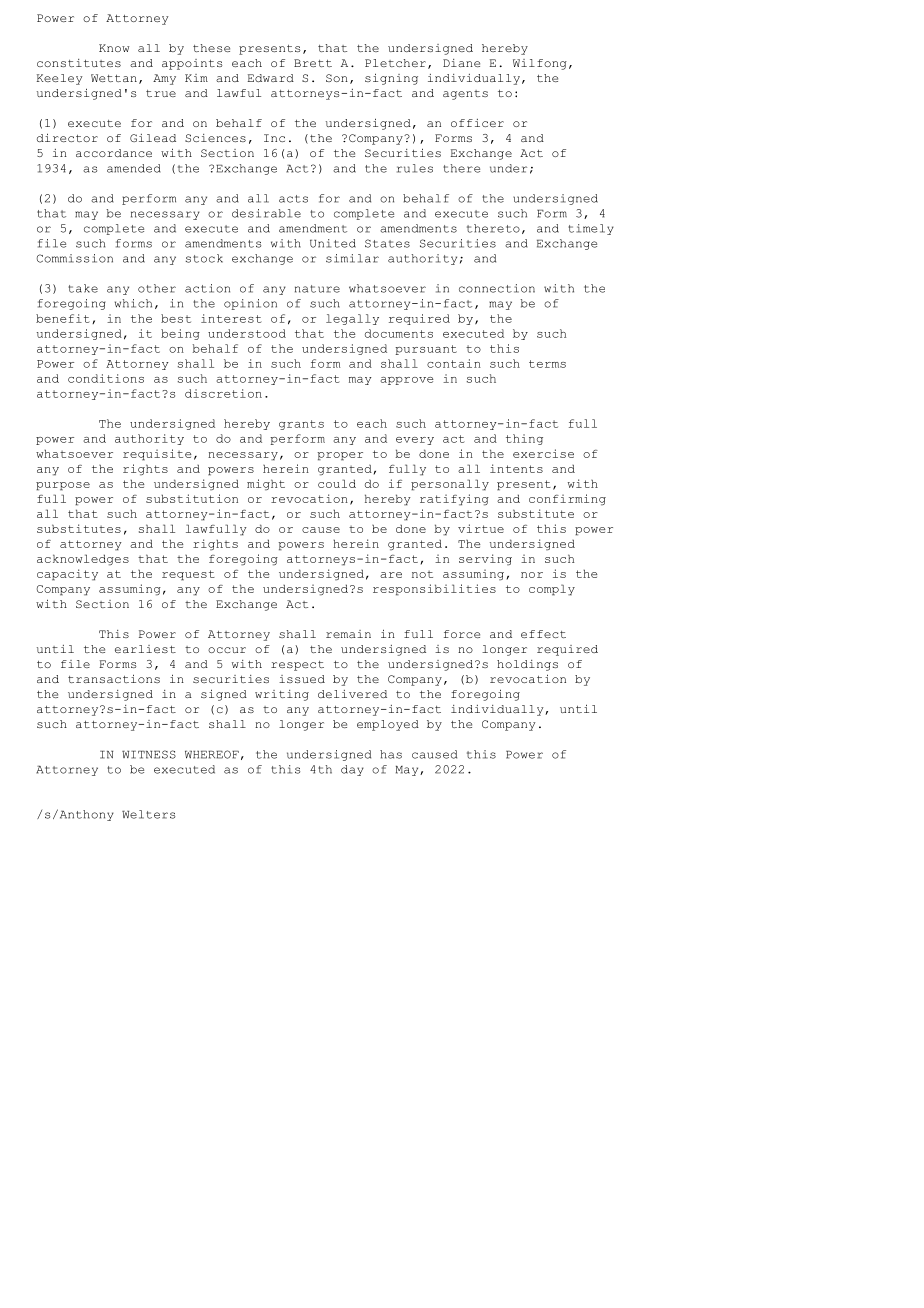  Describe the element at coordinates (75, 258) in the screenshot. I see `Commission` at that location.
